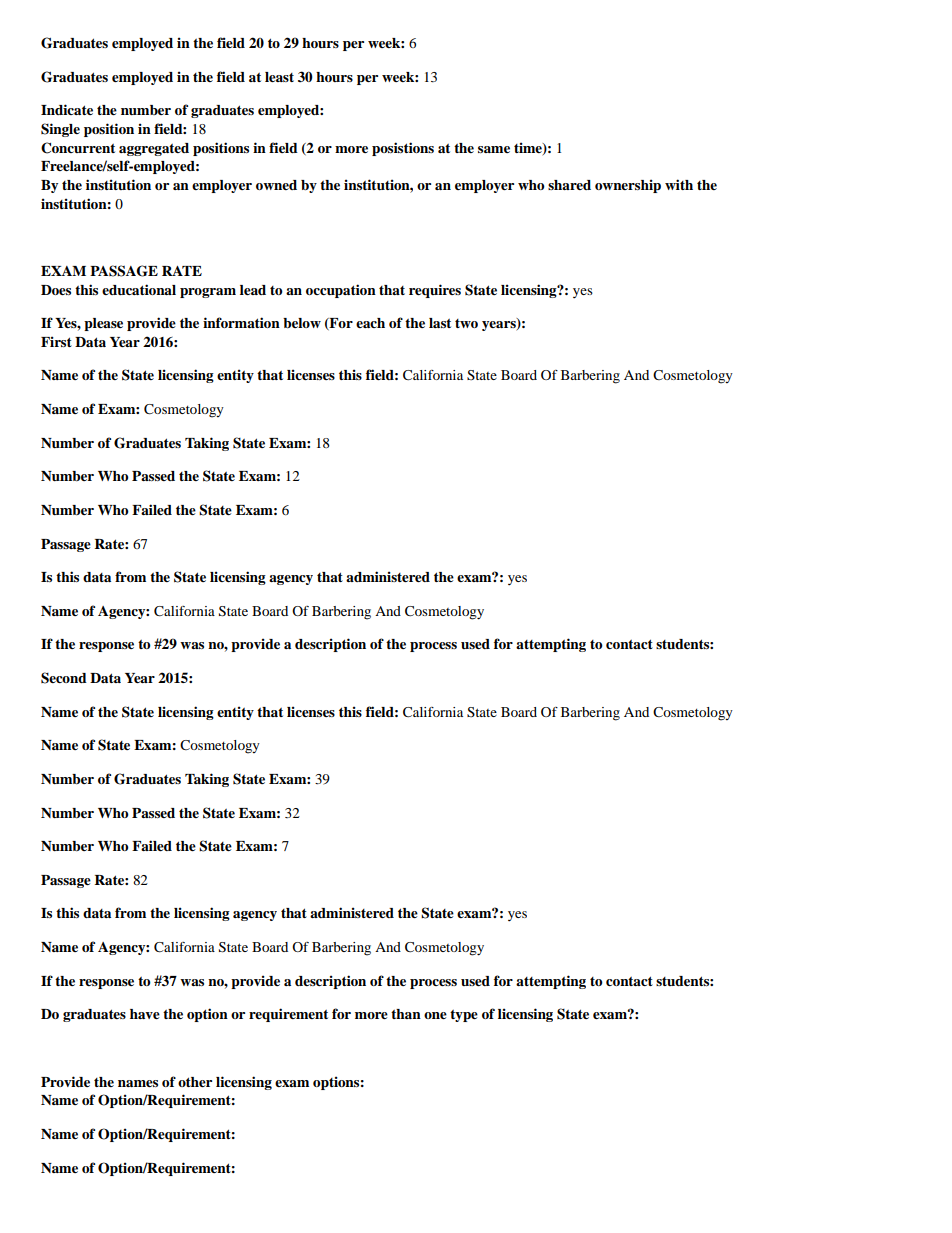  Describe the element at coordinates (145, 1014) in the image. I see `have` at that location.
